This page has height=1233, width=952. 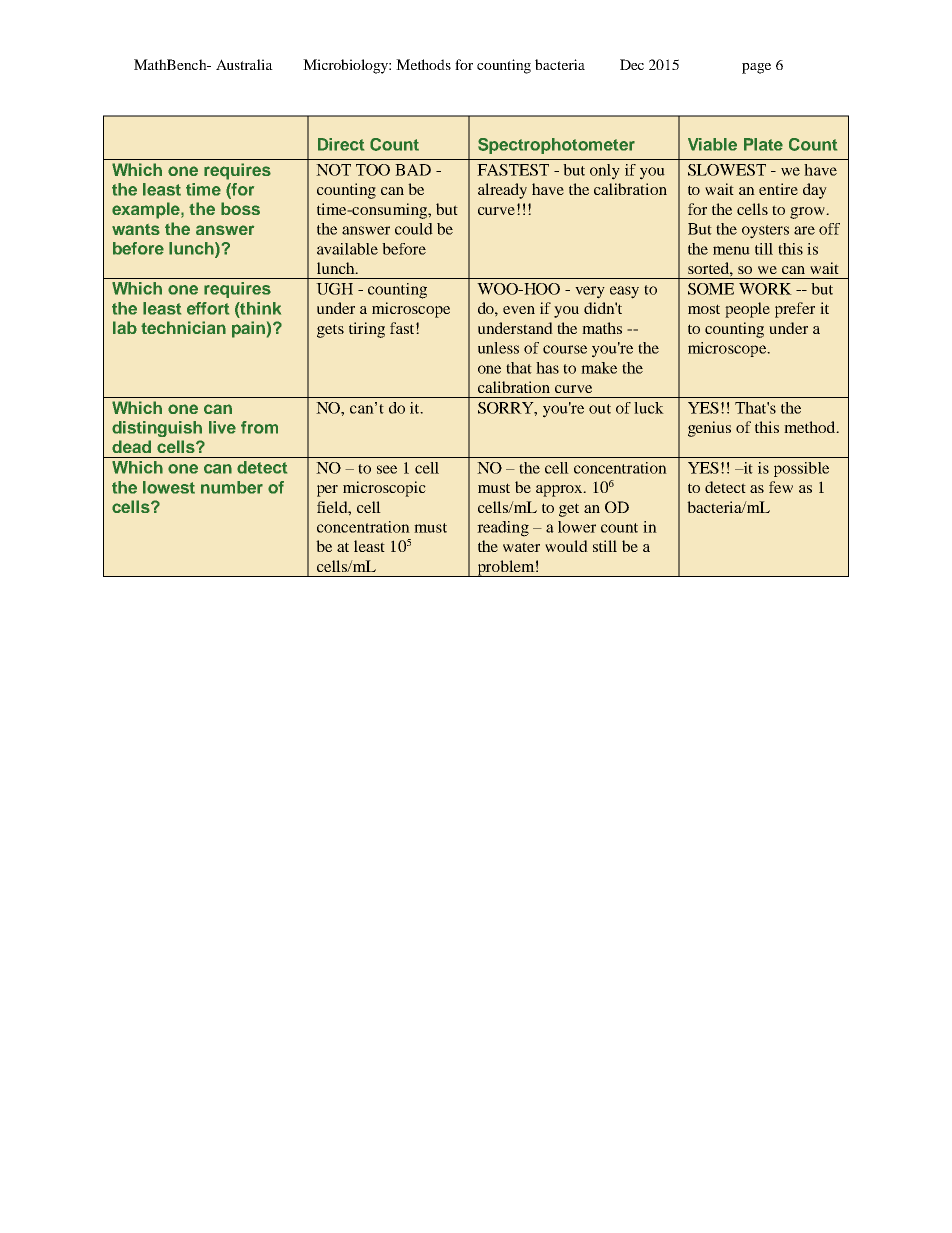 What do you see at coordinates (240, 208) in the page?
I see `boss` at bounding box center [240, 208].
